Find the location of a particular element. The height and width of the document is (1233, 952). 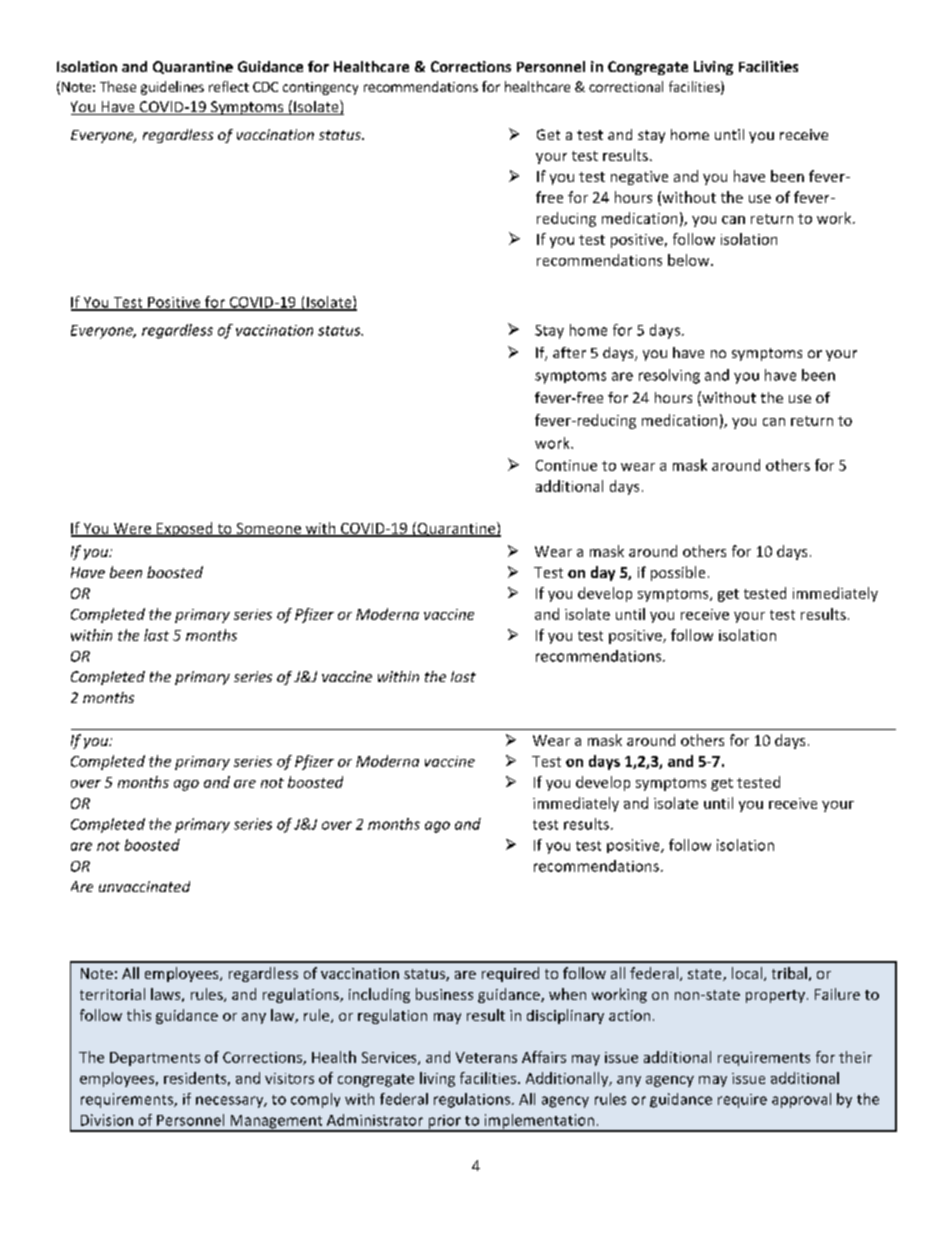

guidelines is located at coordinates (172, 88).
